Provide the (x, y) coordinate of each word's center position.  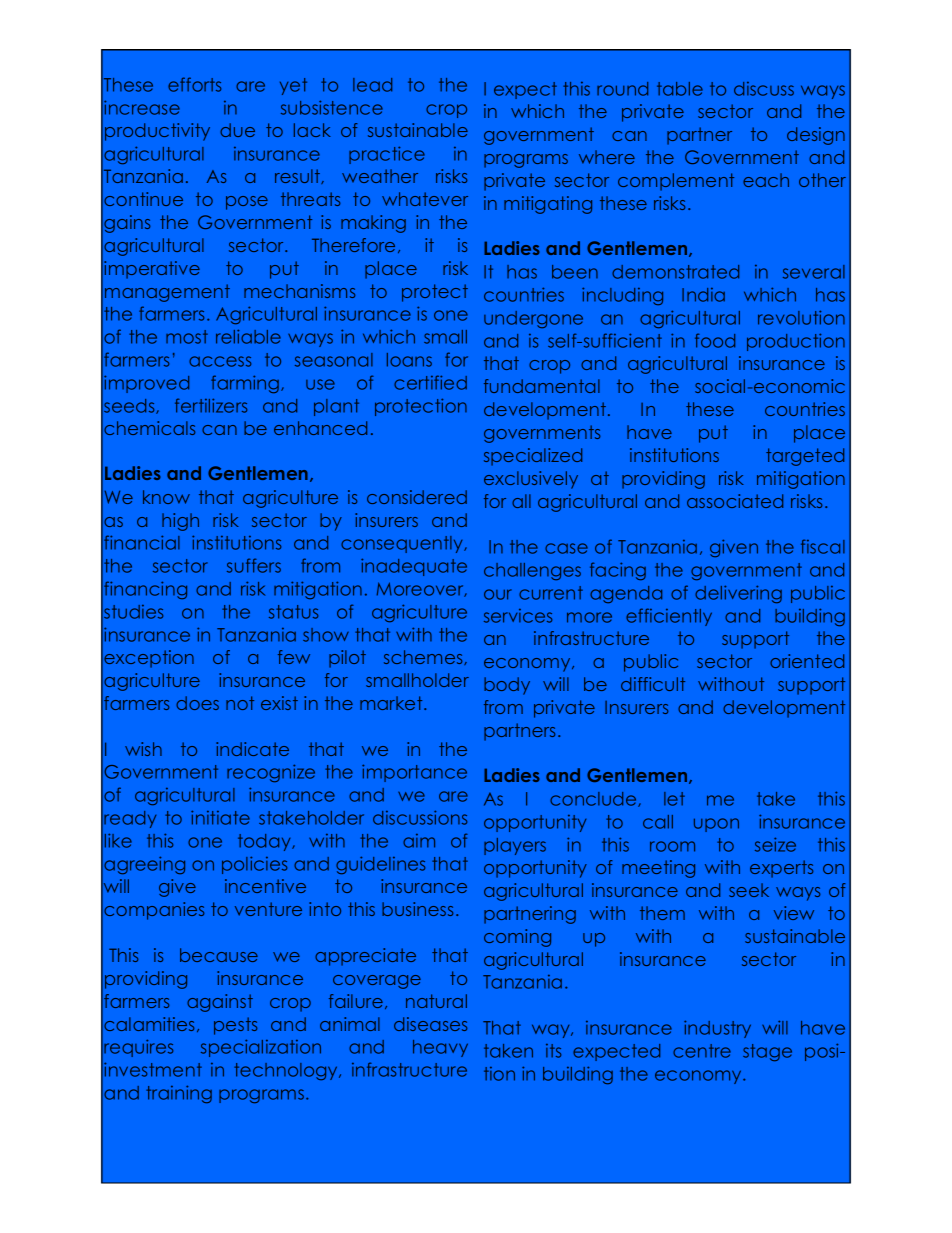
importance (414, 773)
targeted (805, 457)
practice (387, 155)
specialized (533, 457)
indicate (252, 749)
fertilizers (211, 405)
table (680, 89)
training (179, 1094)
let (674, 799)
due (237, 130)
